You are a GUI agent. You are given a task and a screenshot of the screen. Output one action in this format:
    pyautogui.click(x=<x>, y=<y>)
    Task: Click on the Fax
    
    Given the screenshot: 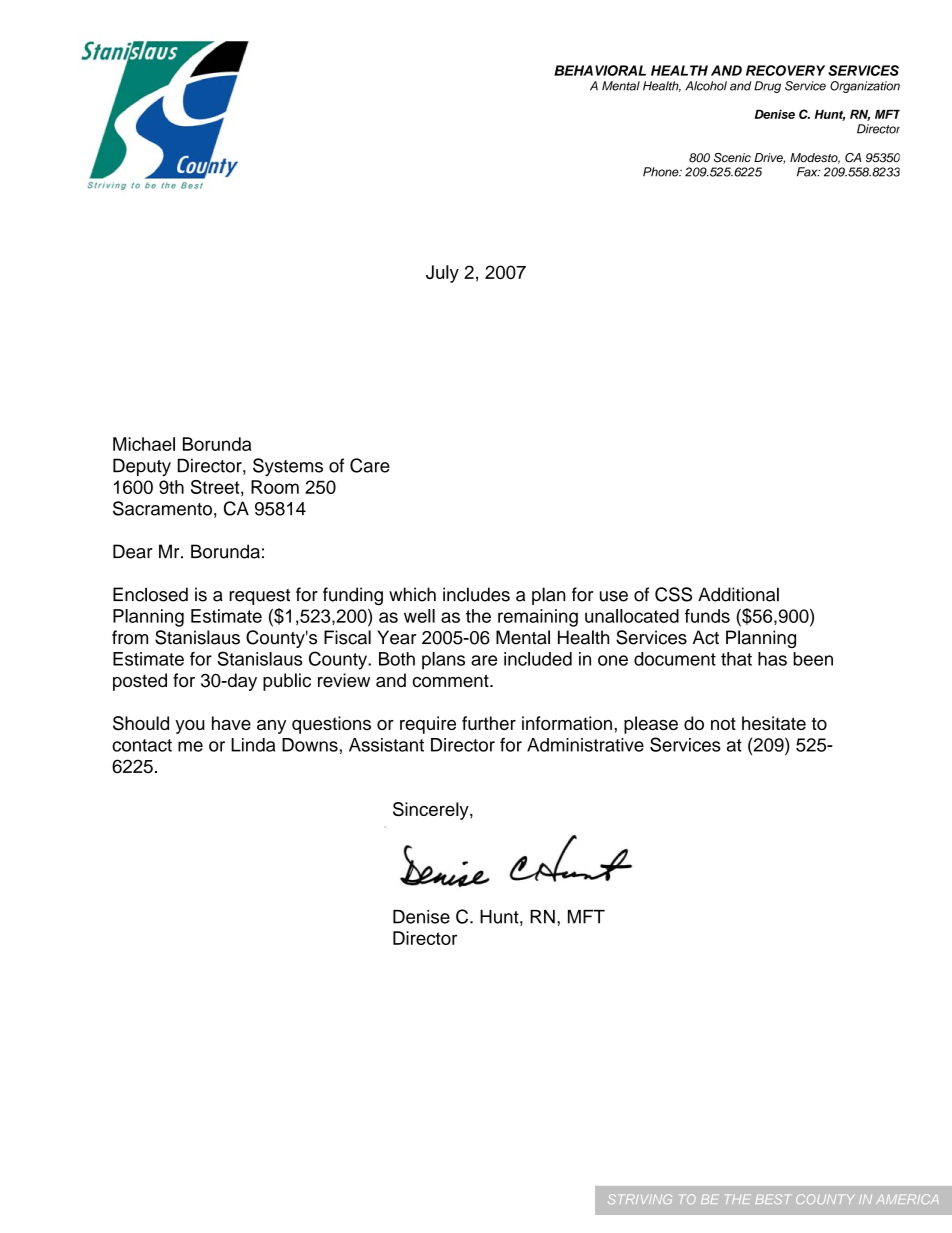 What is the action you would take?
    pyautogui.click(x=808, y=172)
